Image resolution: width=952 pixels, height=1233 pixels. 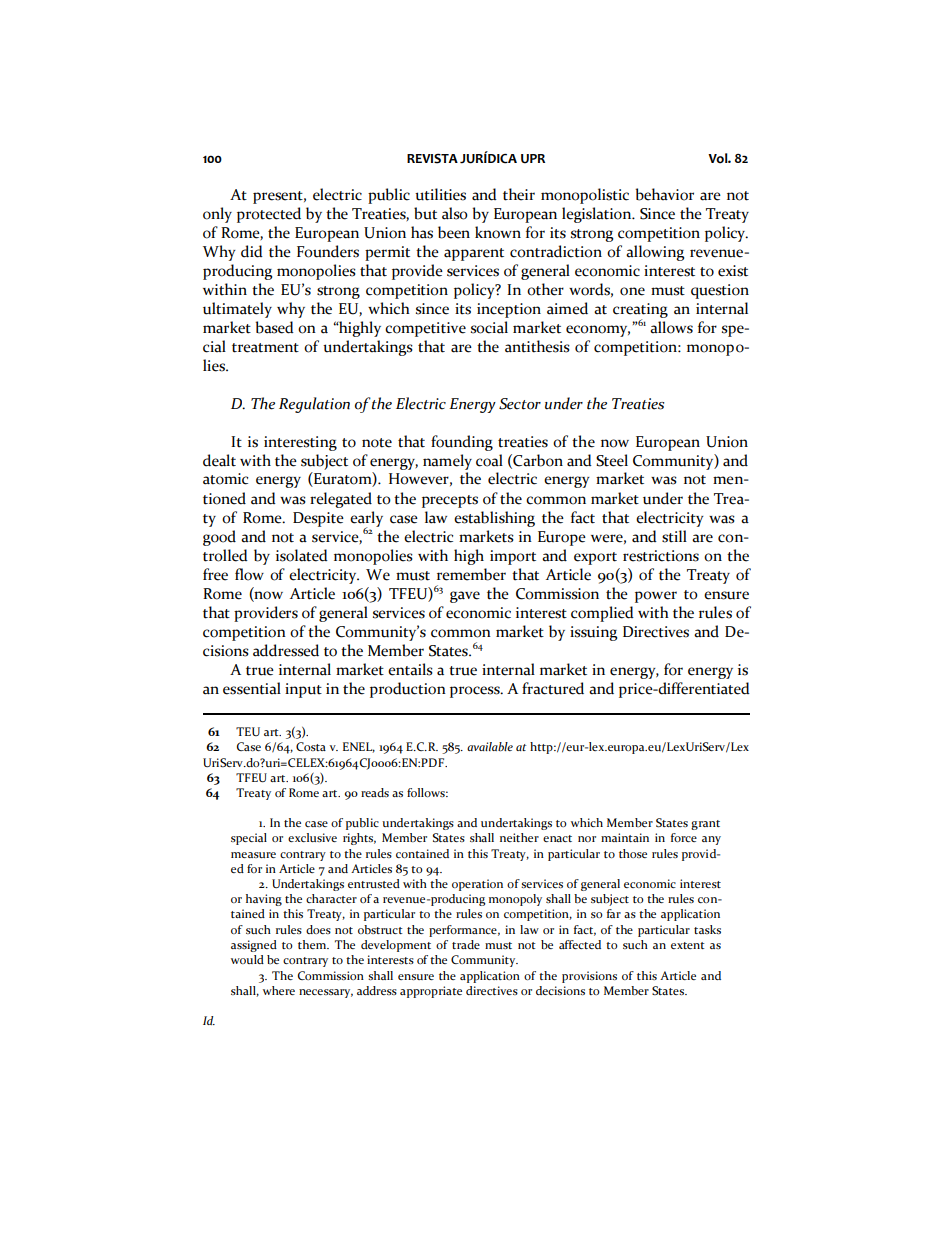 I want to click on utilities, so click(x=440, y=194).
